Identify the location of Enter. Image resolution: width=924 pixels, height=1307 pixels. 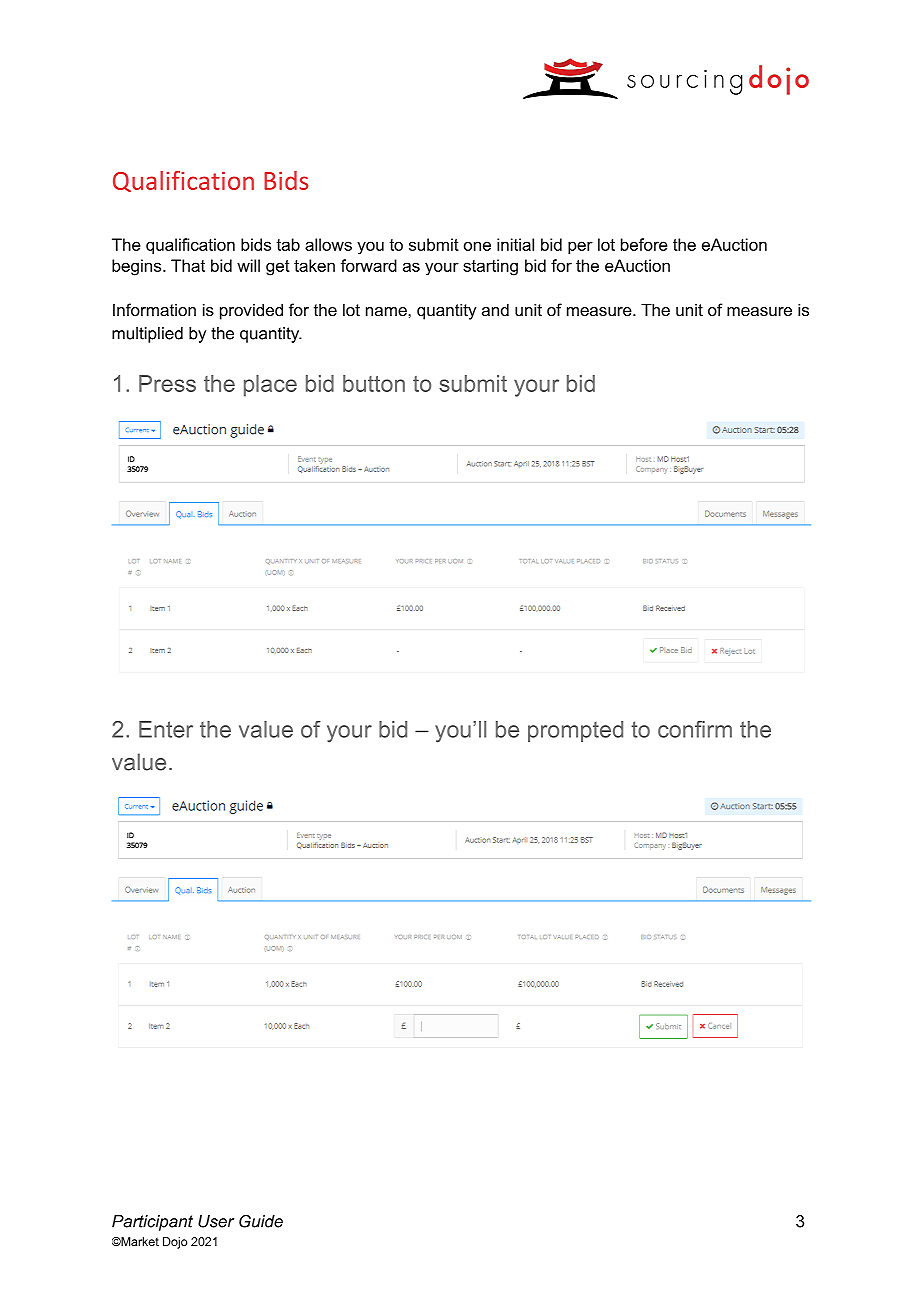
(166, 729).
